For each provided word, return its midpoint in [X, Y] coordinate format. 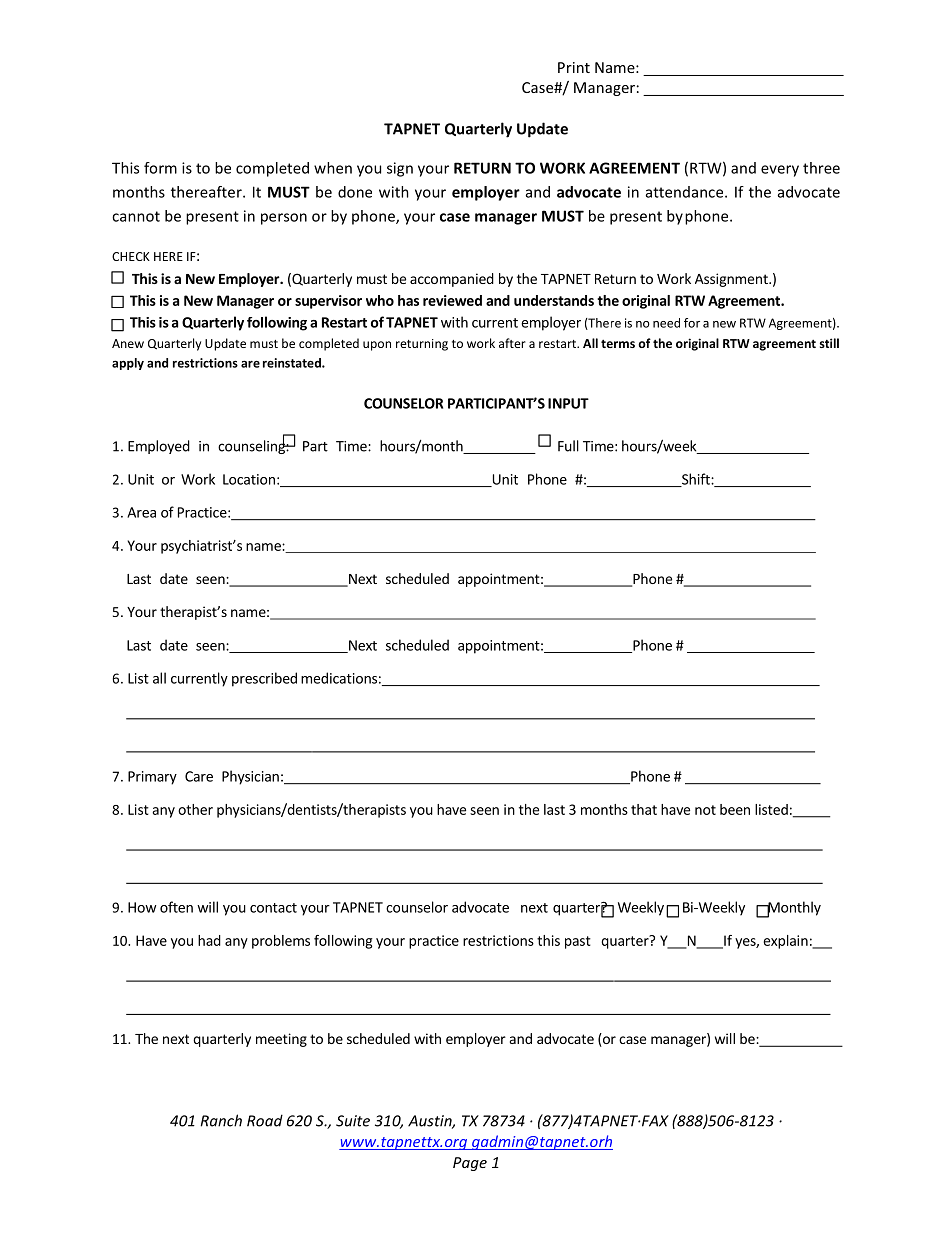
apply [128, 364]
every [780, 171]
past [578, 942]
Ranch [221, 1120]
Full [568, 446]
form [160, 168]
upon [377, 346]
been [735, 809]
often [176, 907]
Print [574, 67]
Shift [696, 480]
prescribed [264, 679]
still [829, 343]
